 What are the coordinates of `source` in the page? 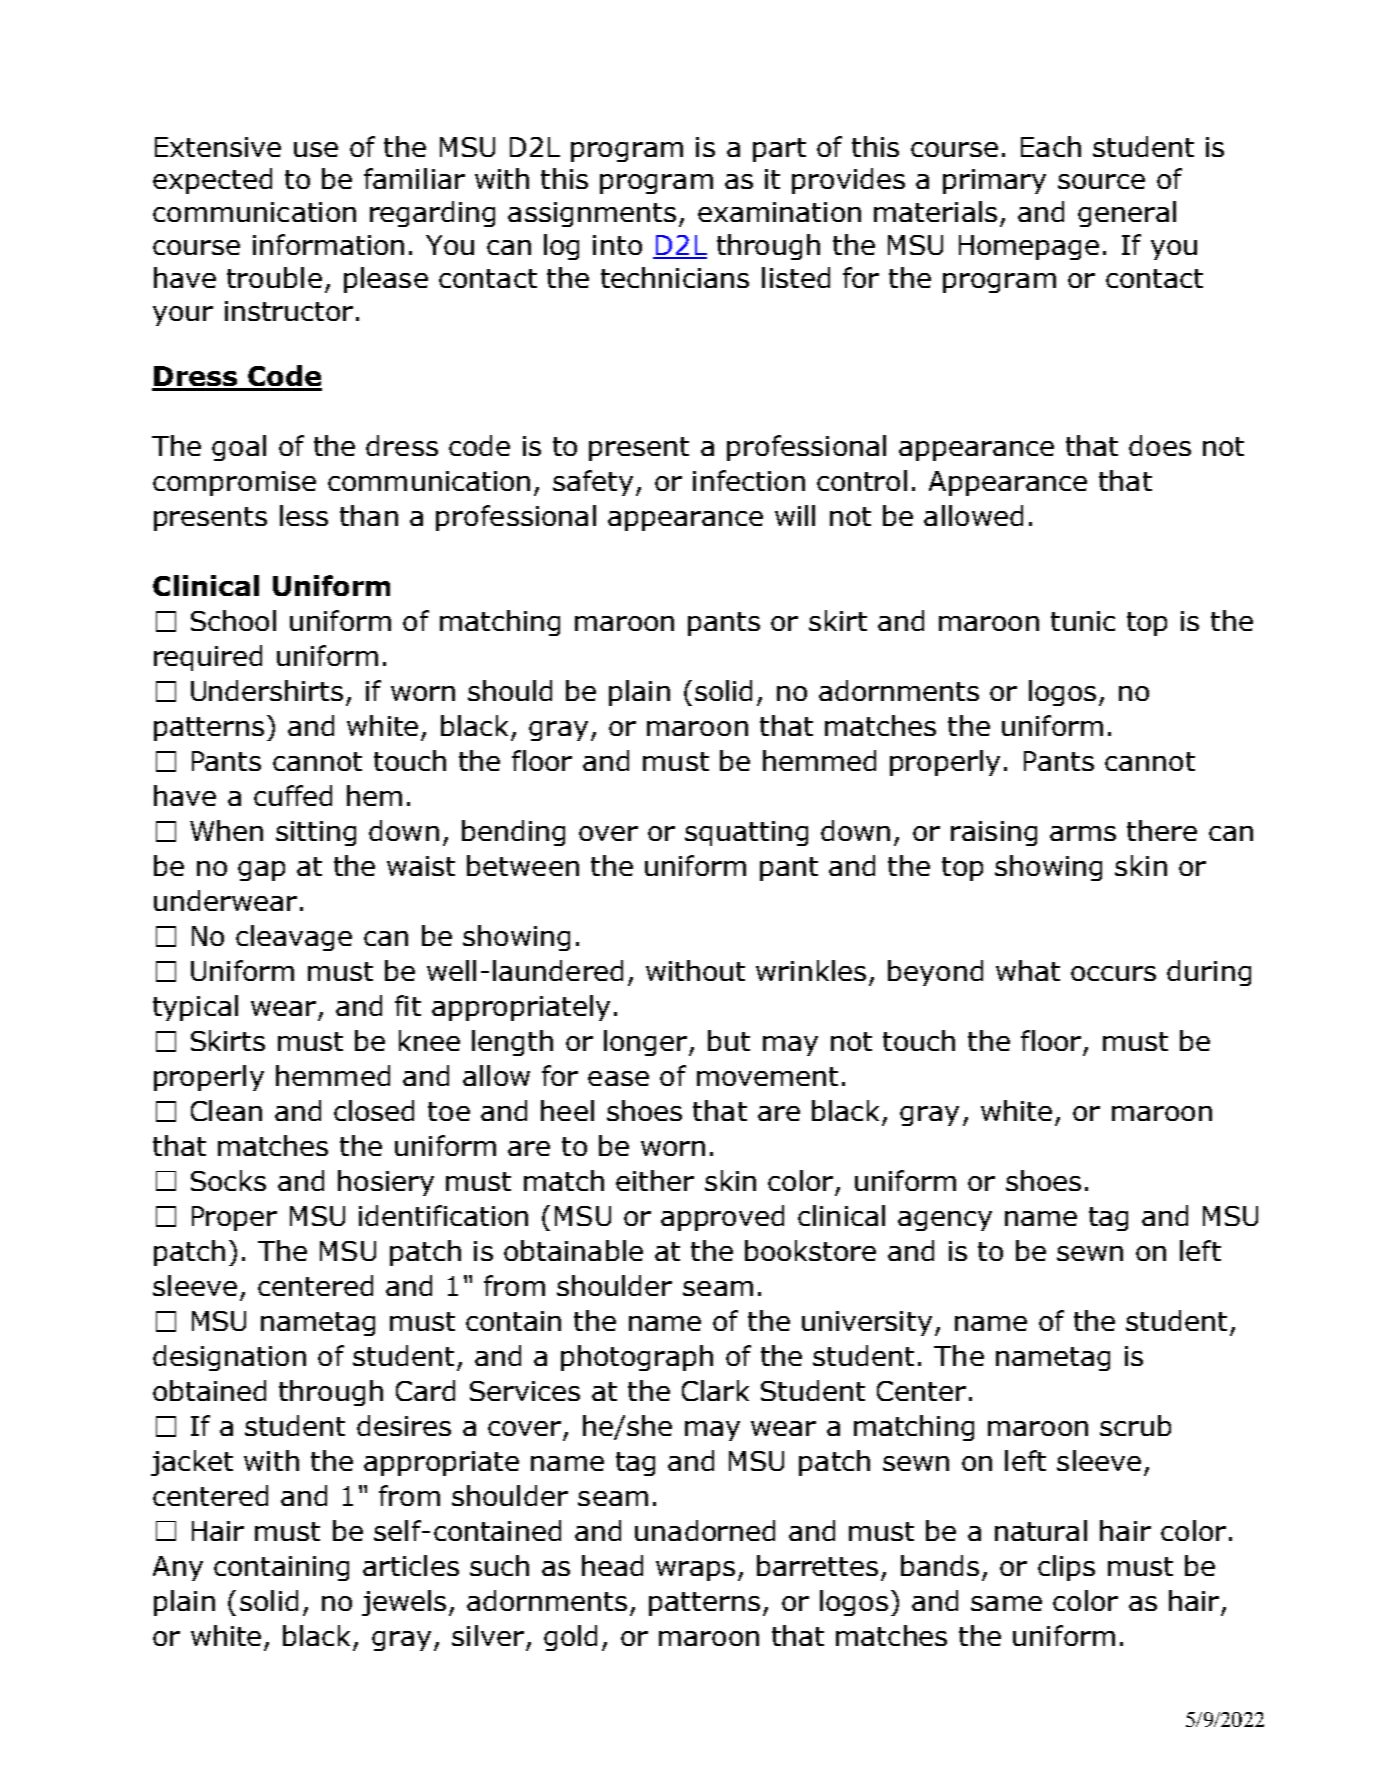 It's located at (1101, 181).
